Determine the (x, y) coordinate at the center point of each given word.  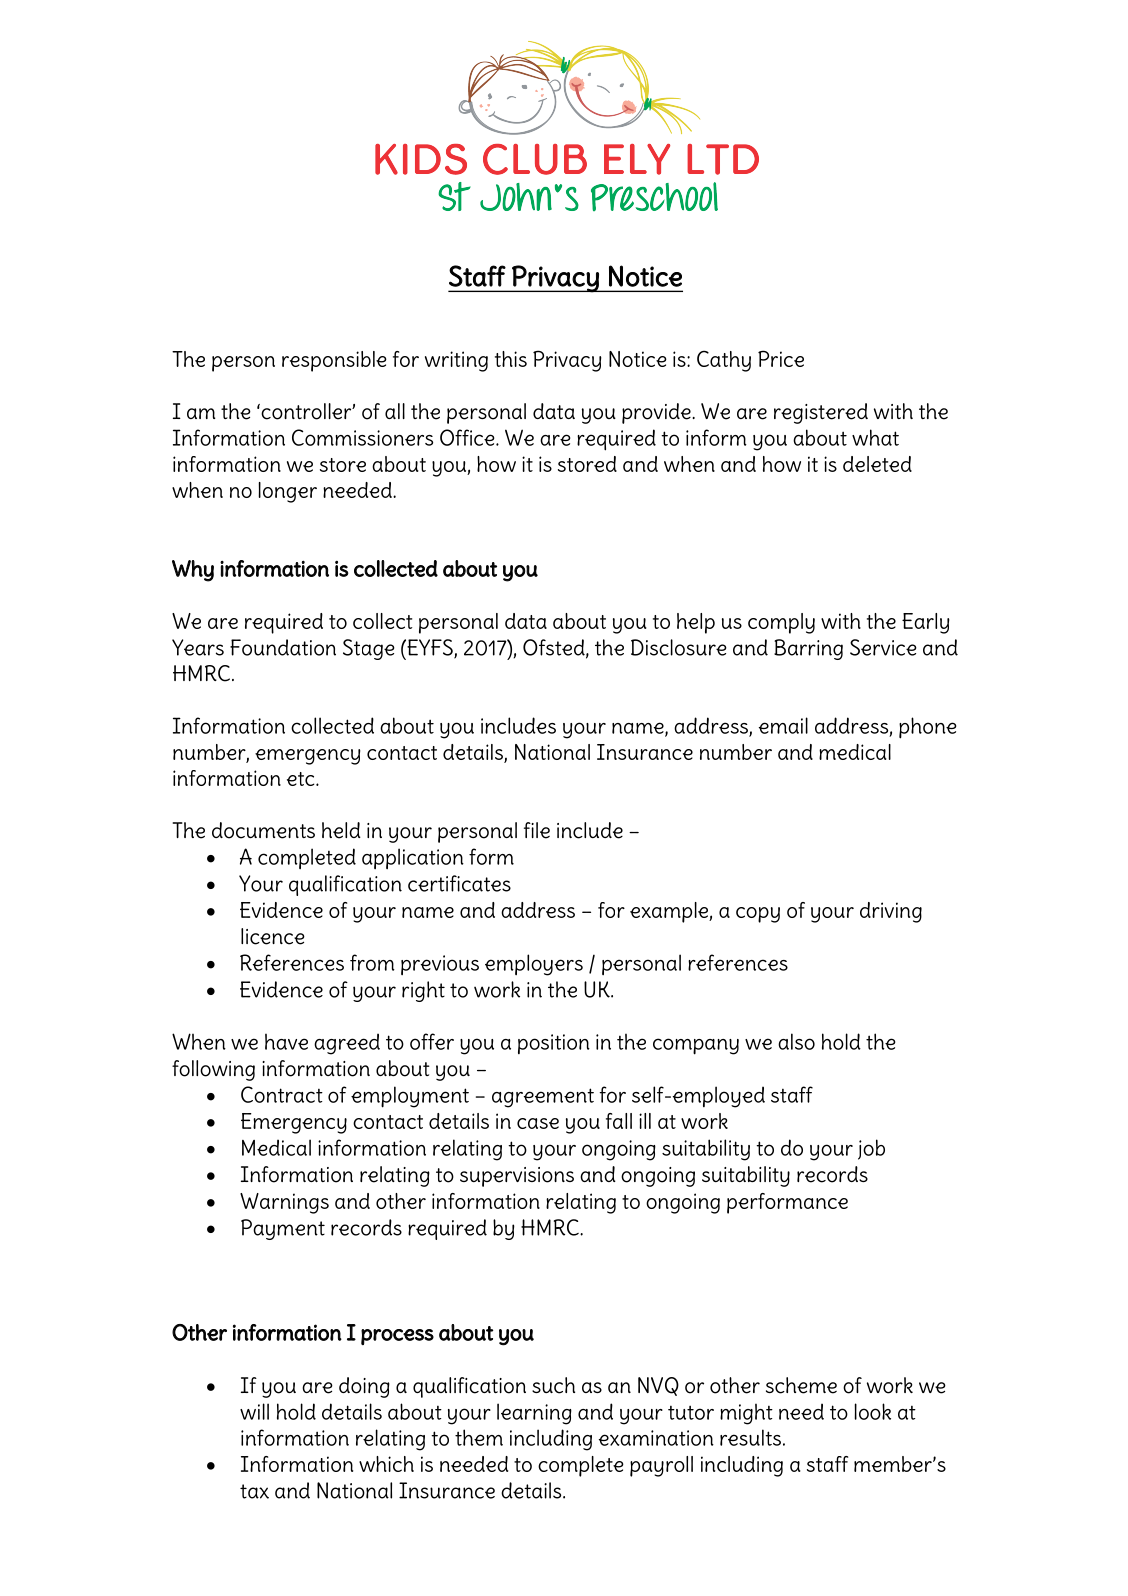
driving (891, 912)
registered (821, 413)
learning (534, 1414)
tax (254, 1491)
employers (534, 965)
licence (273, 936)
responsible (334, 361)
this (511, 359)
